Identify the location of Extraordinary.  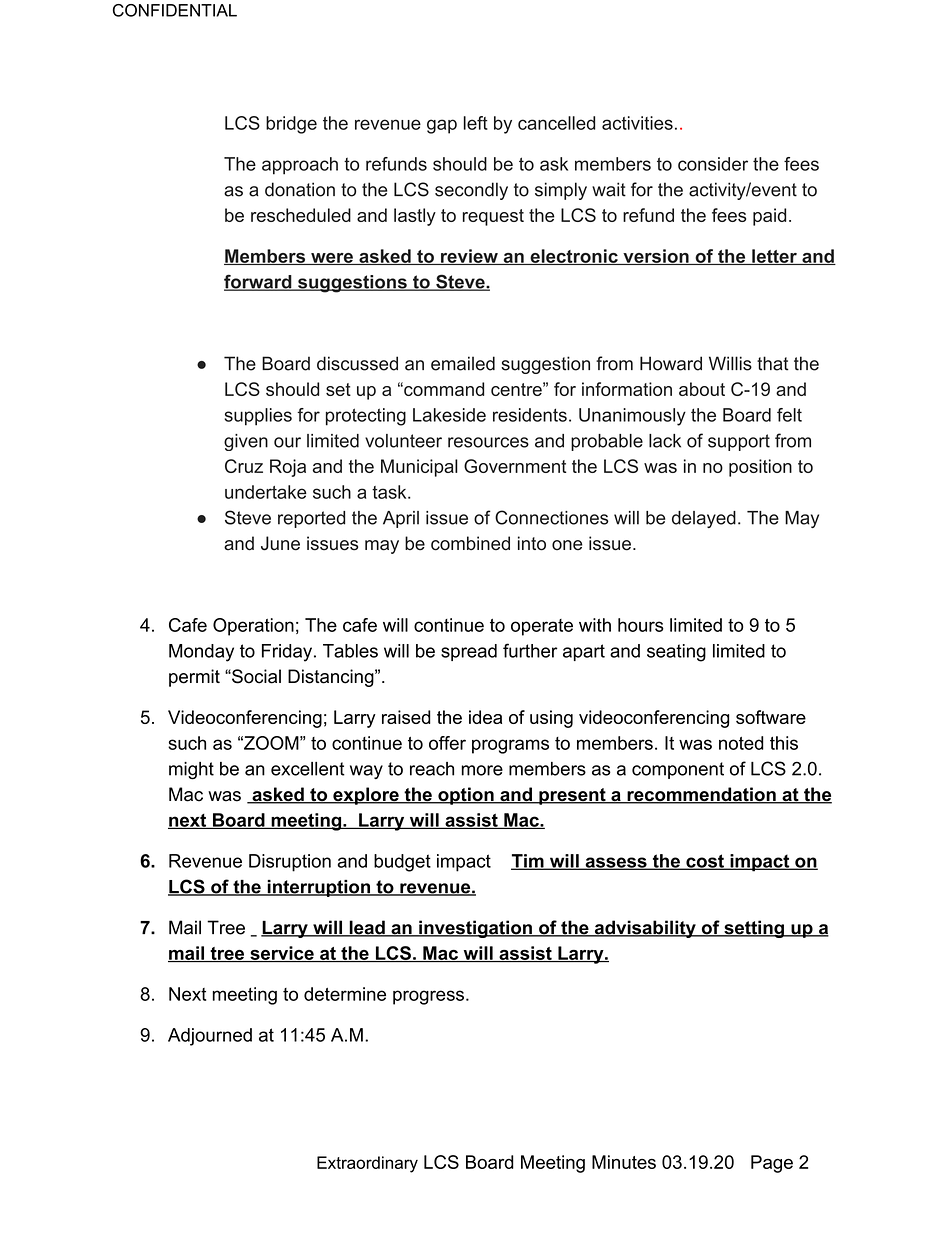
(367, 1164).
